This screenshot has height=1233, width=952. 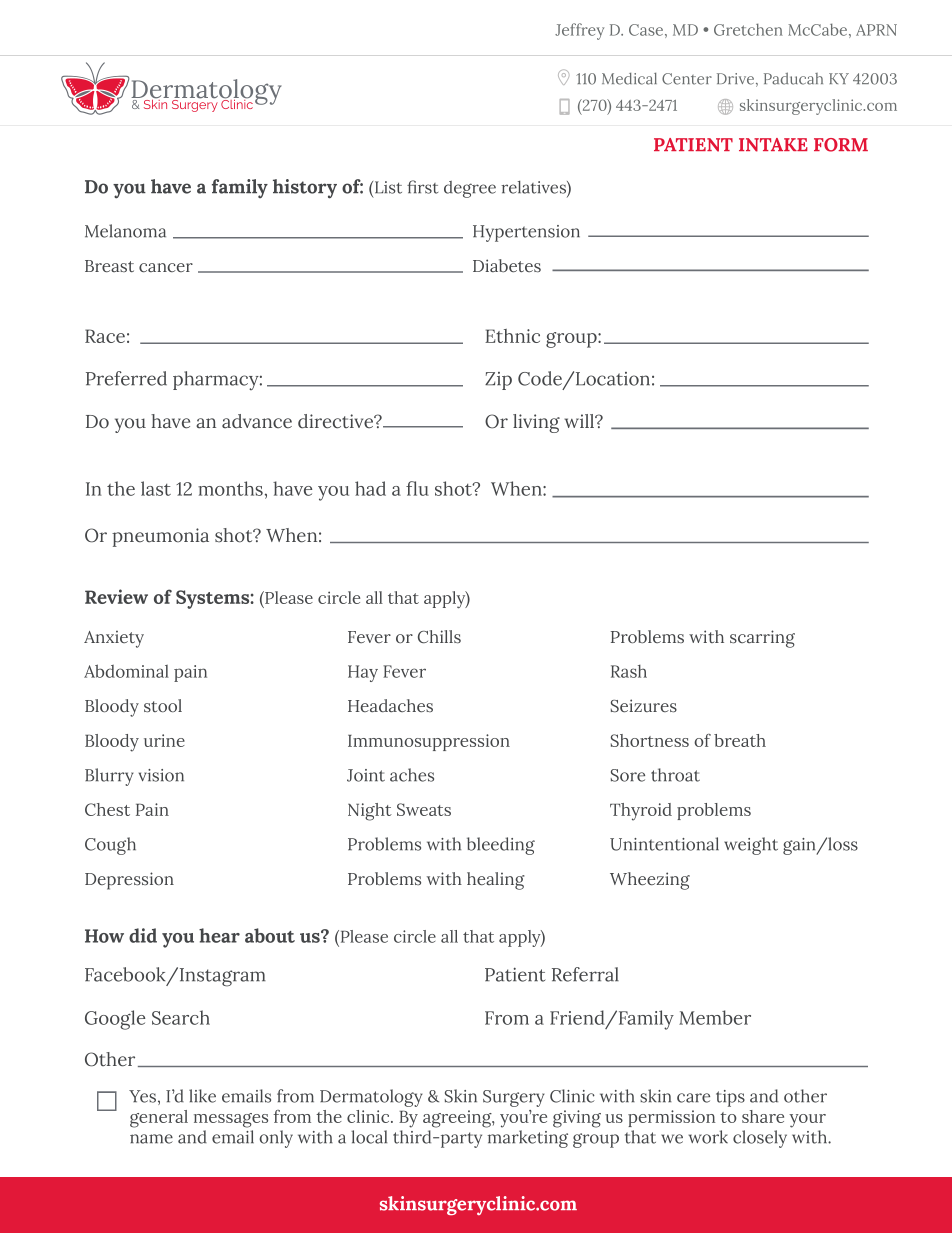 What do you see at coordinates (202, 1096) in the screenshot?
I see `like` at bounding box center [202, 1096].
